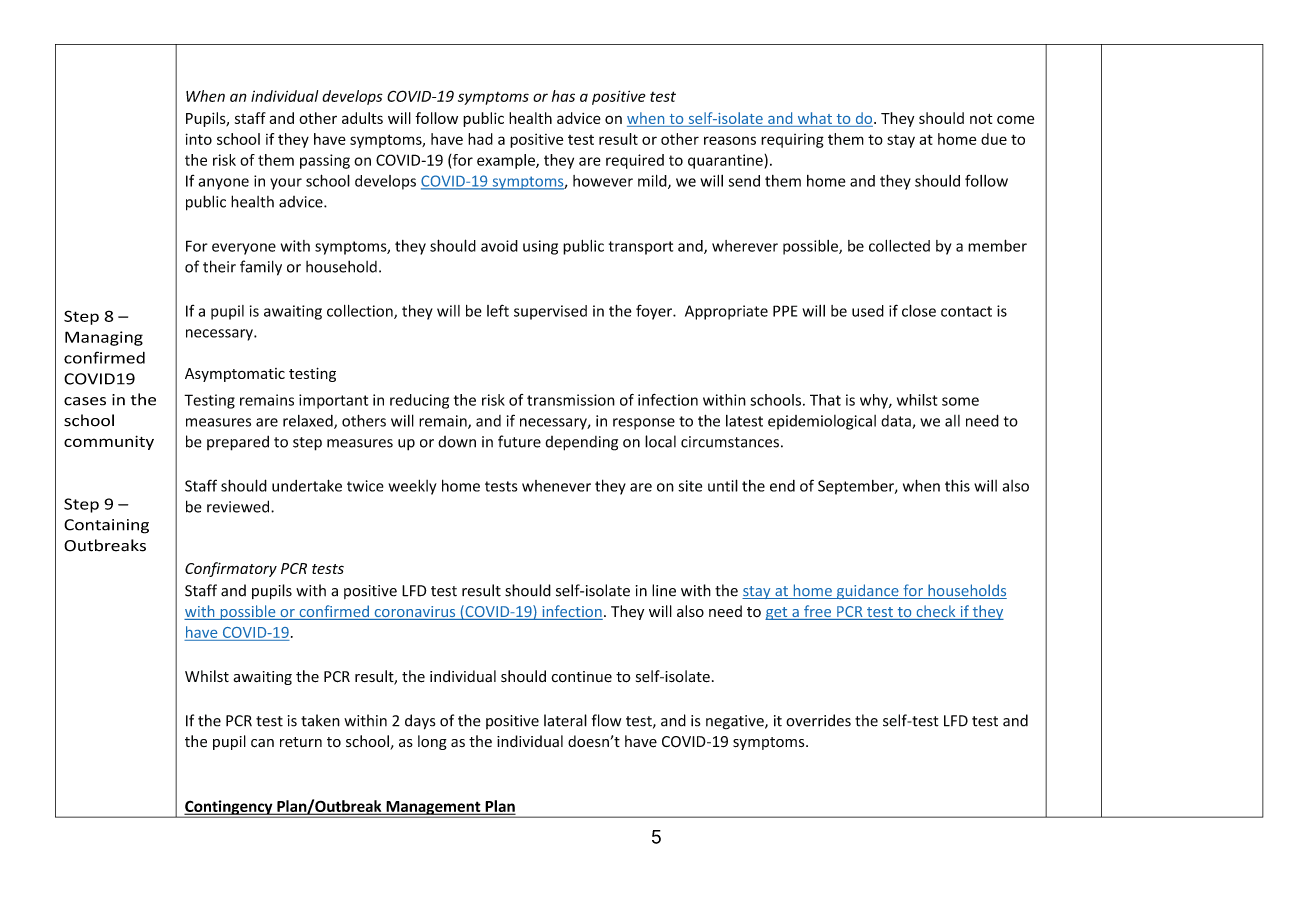  Describe the element at coordinates (262, 743) in the screenshot. I see `can` at that location.
